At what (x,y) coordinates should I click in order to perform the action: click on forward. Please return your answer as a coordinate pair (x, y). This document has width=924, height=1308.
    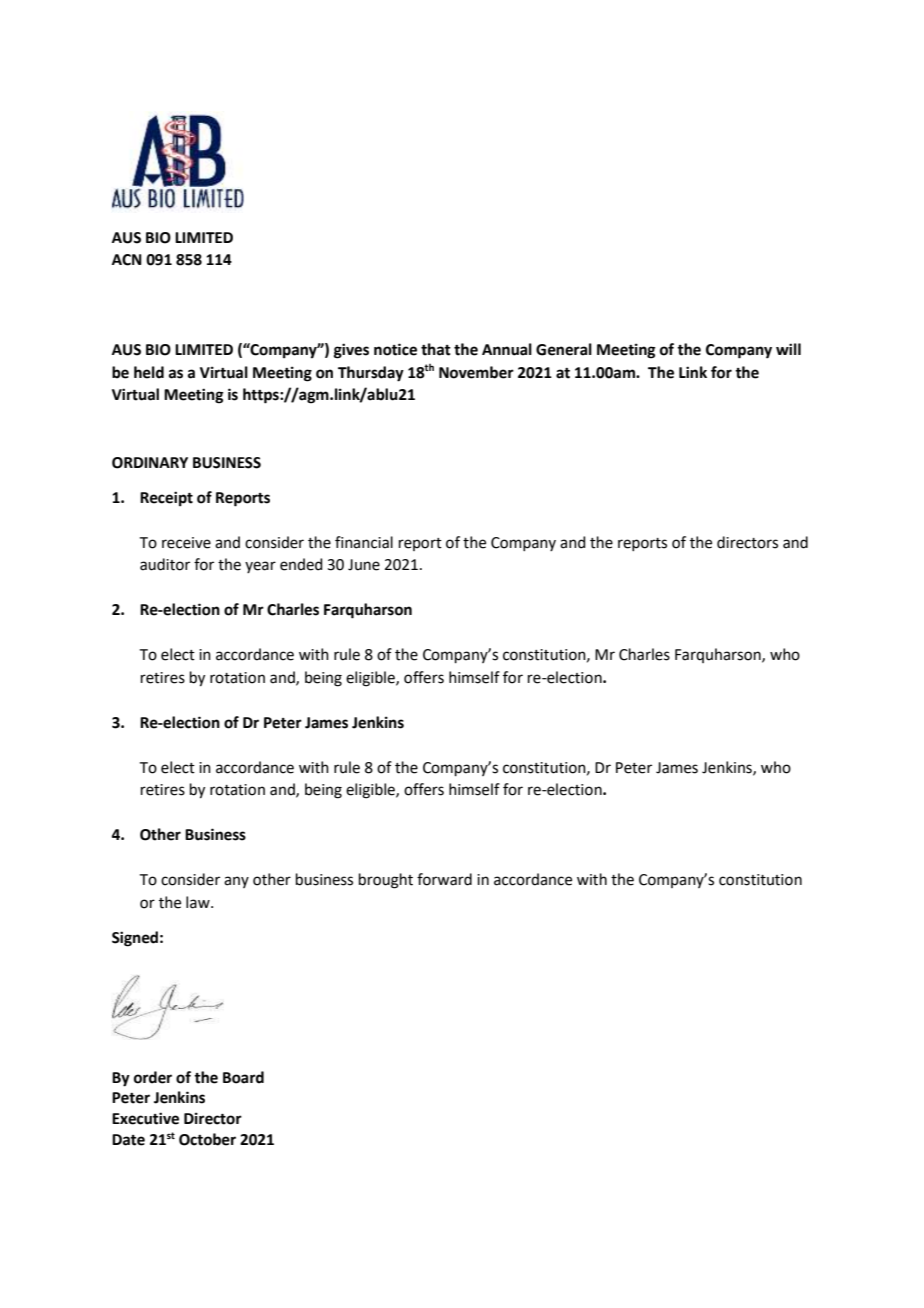
    Looking at the image, I should click on (444, 879).
